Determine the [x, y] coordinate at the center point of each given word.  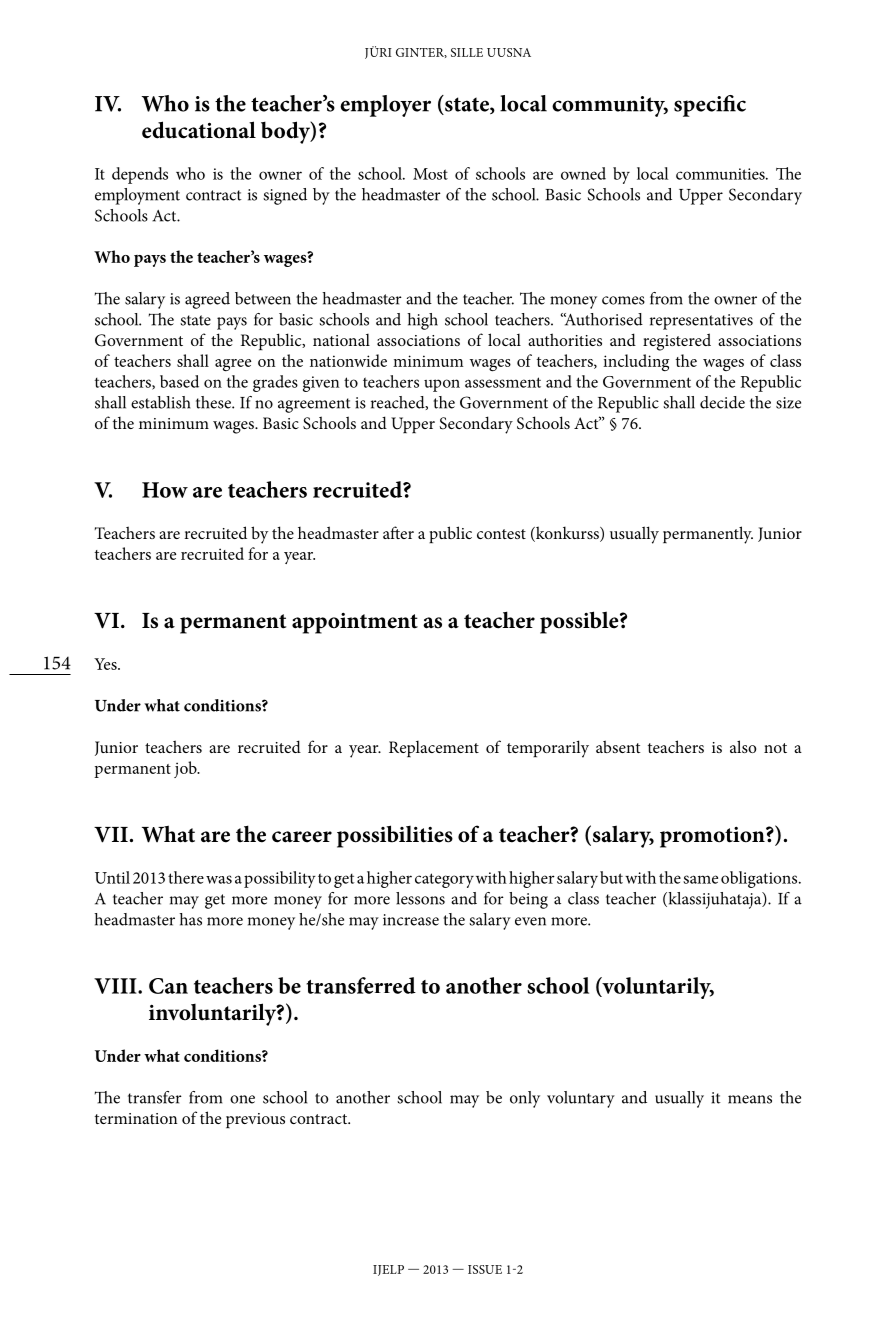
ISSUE [485, 1269]
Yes [106, 664]
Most [430, 174]
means [750, 1099]
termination [136, 1118]
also [743, 746]
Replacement [434, 749]
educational [199, 130]
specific [710, 106]
